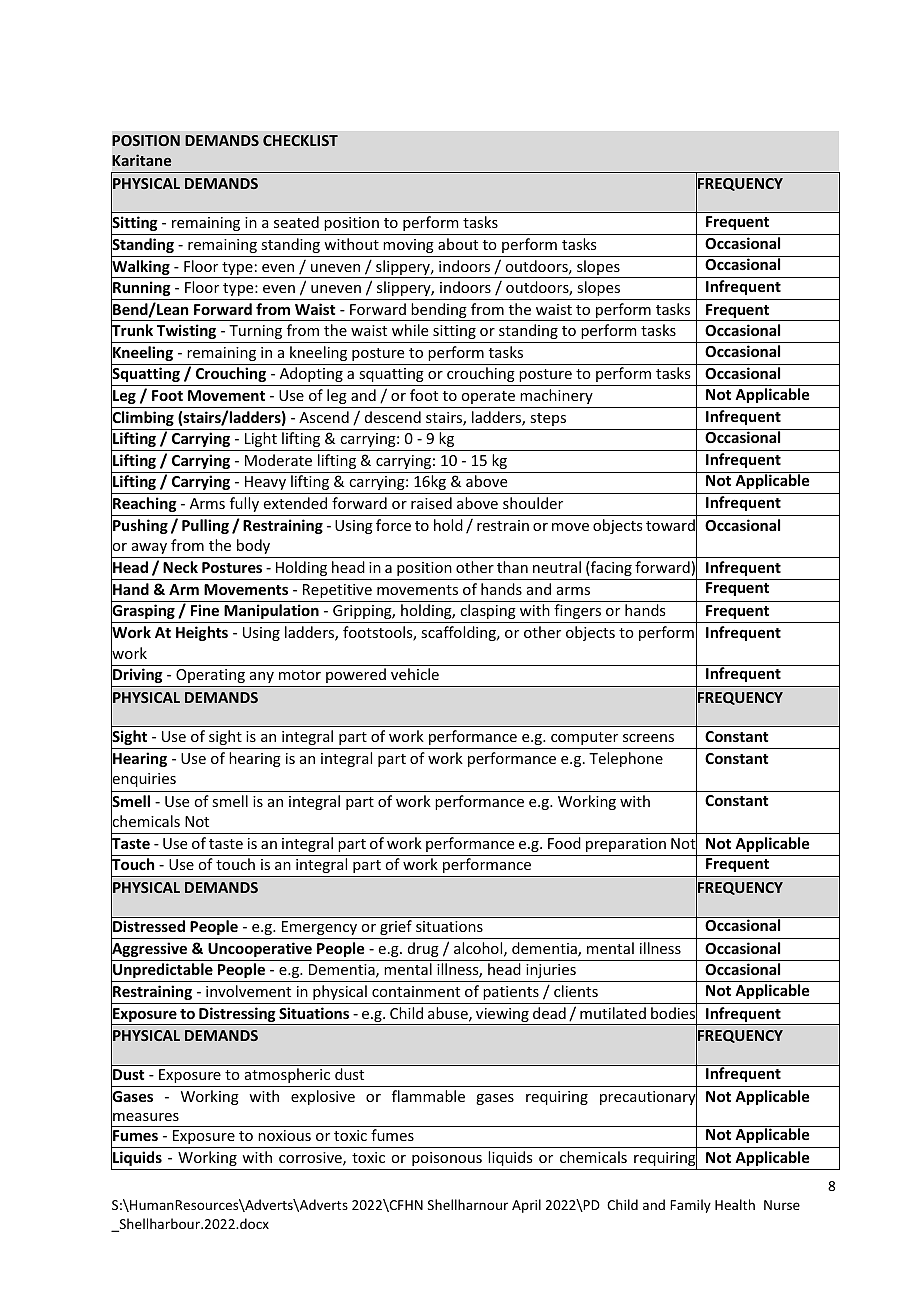 The height and width of the document is (1308, 924). I want to click on any, so click(262, 677).
